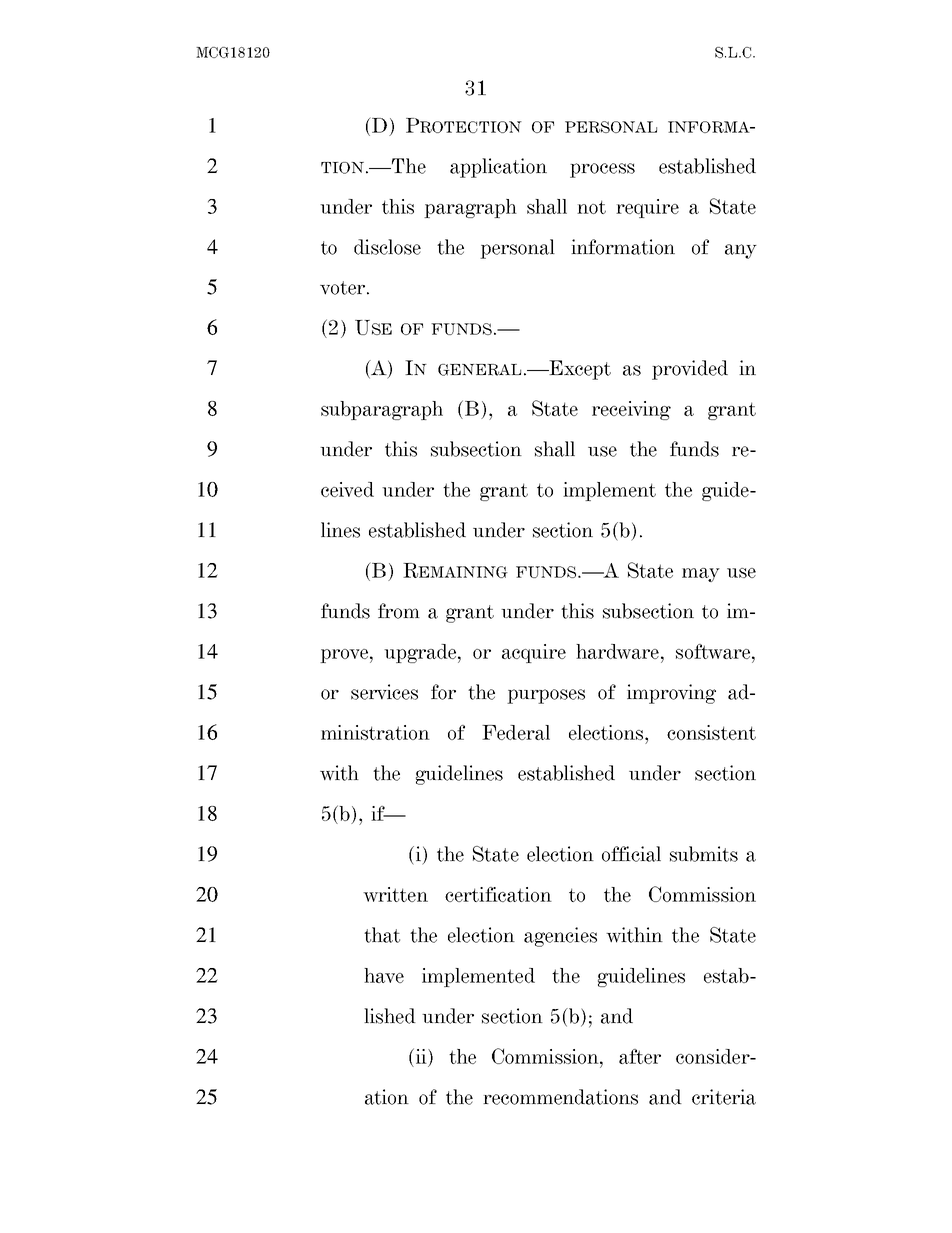  What do you see at coordinates (591, 207) in the page?
I see `not` at bounding box center [591, 207].
